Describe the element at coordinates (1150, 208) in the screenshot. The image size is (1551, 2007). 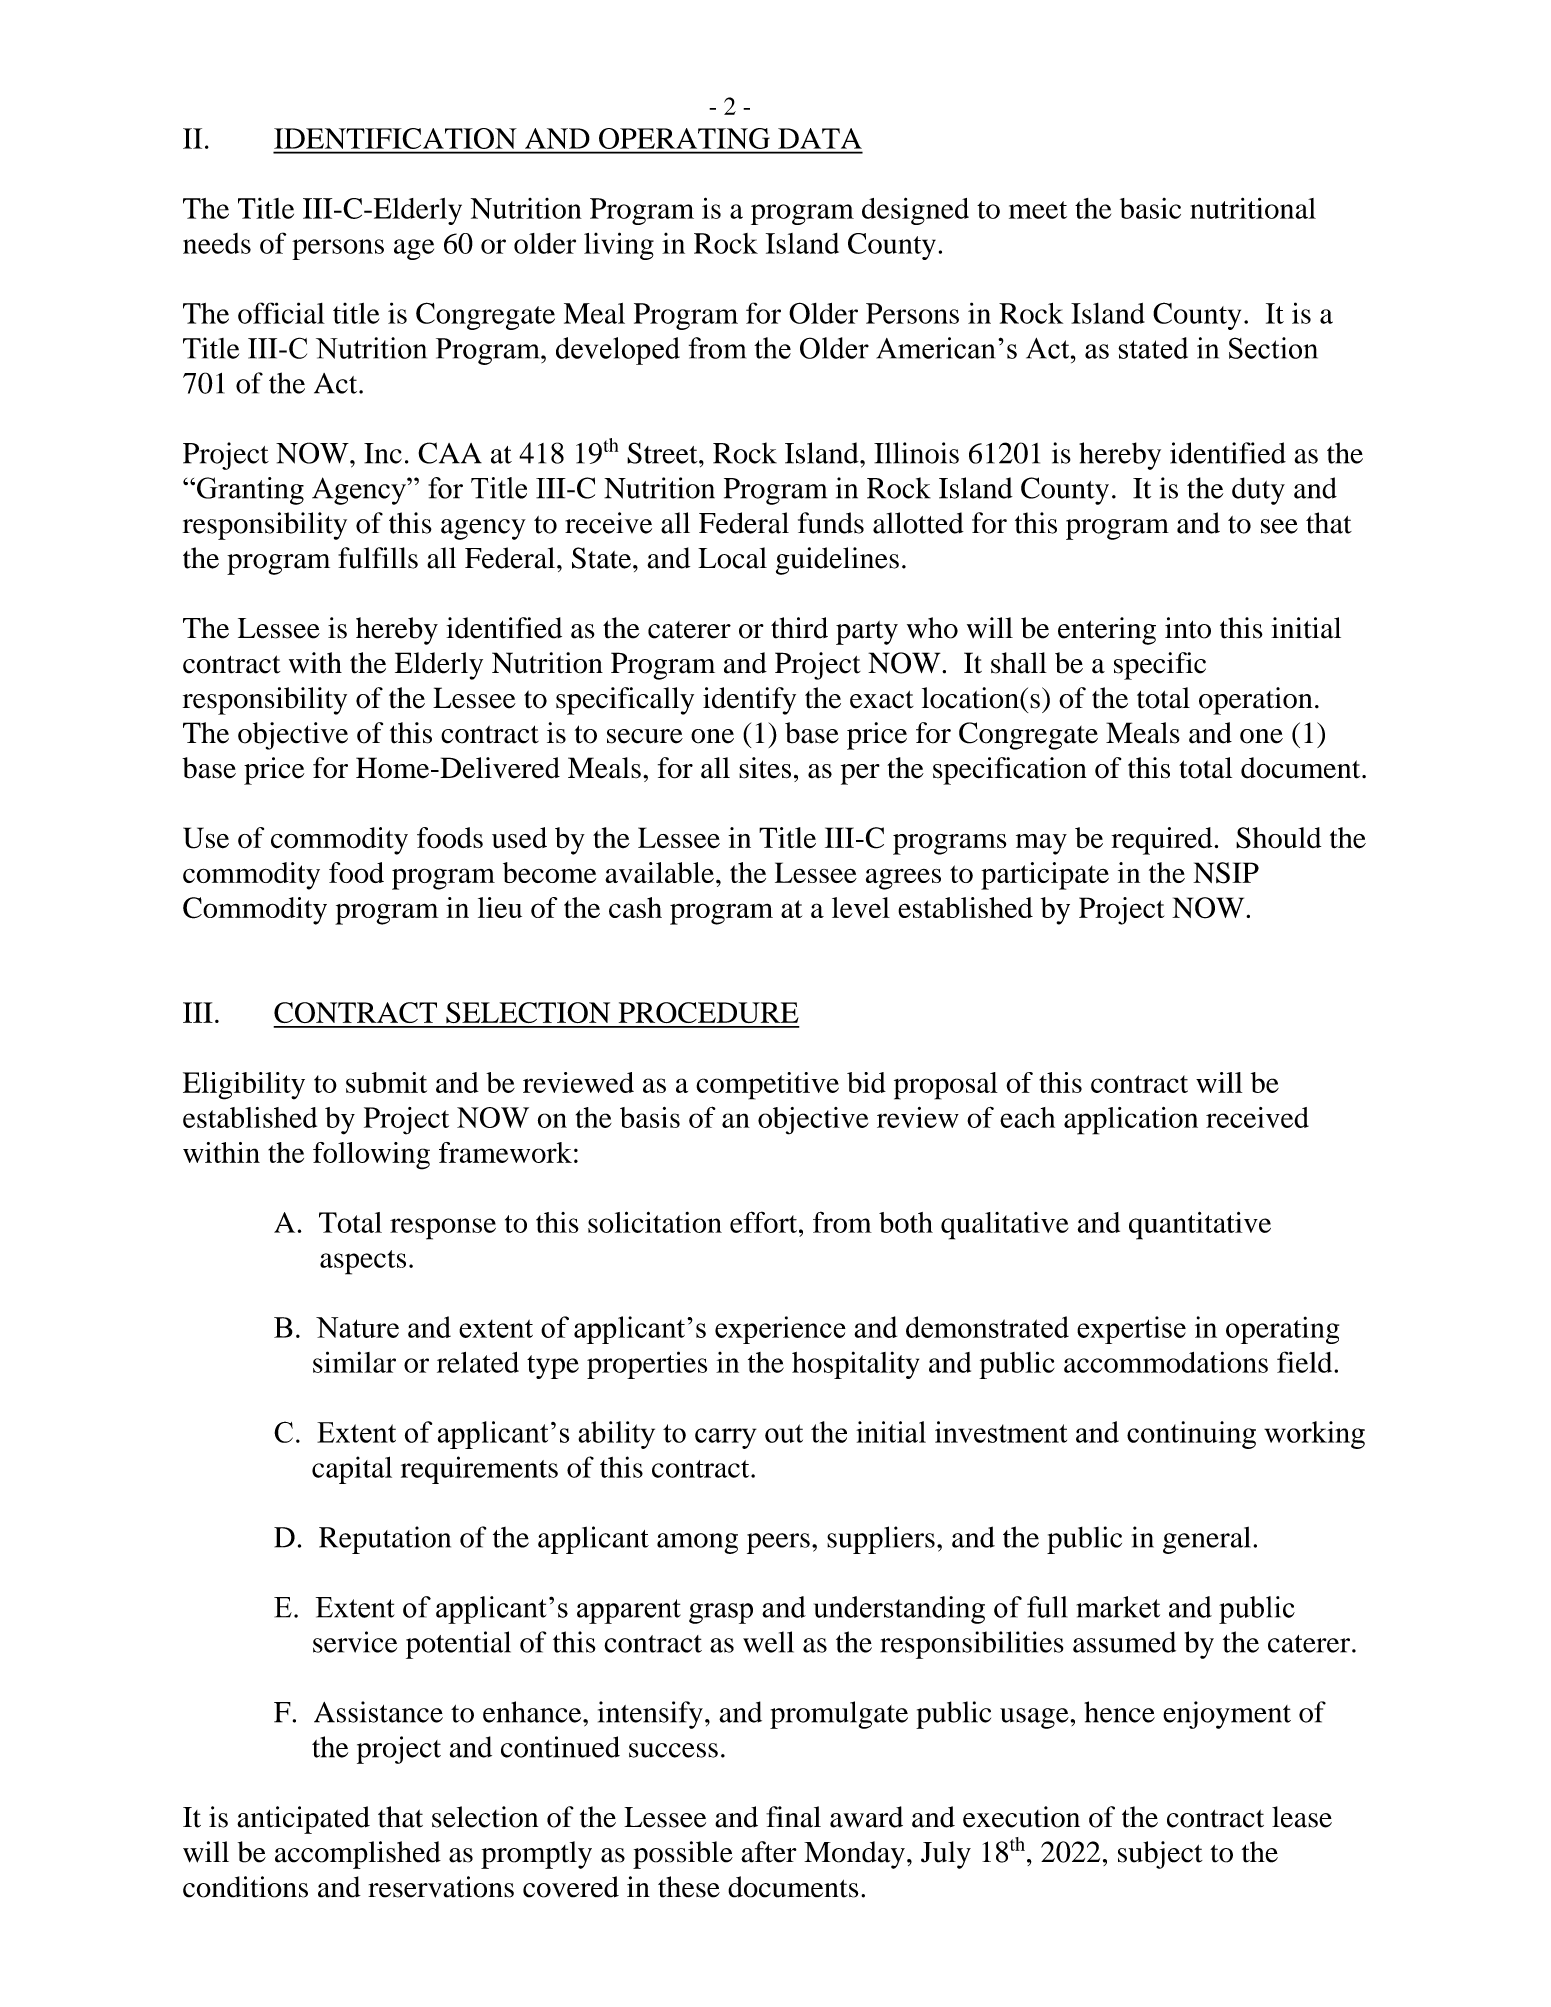
I see `basic` at that location.
